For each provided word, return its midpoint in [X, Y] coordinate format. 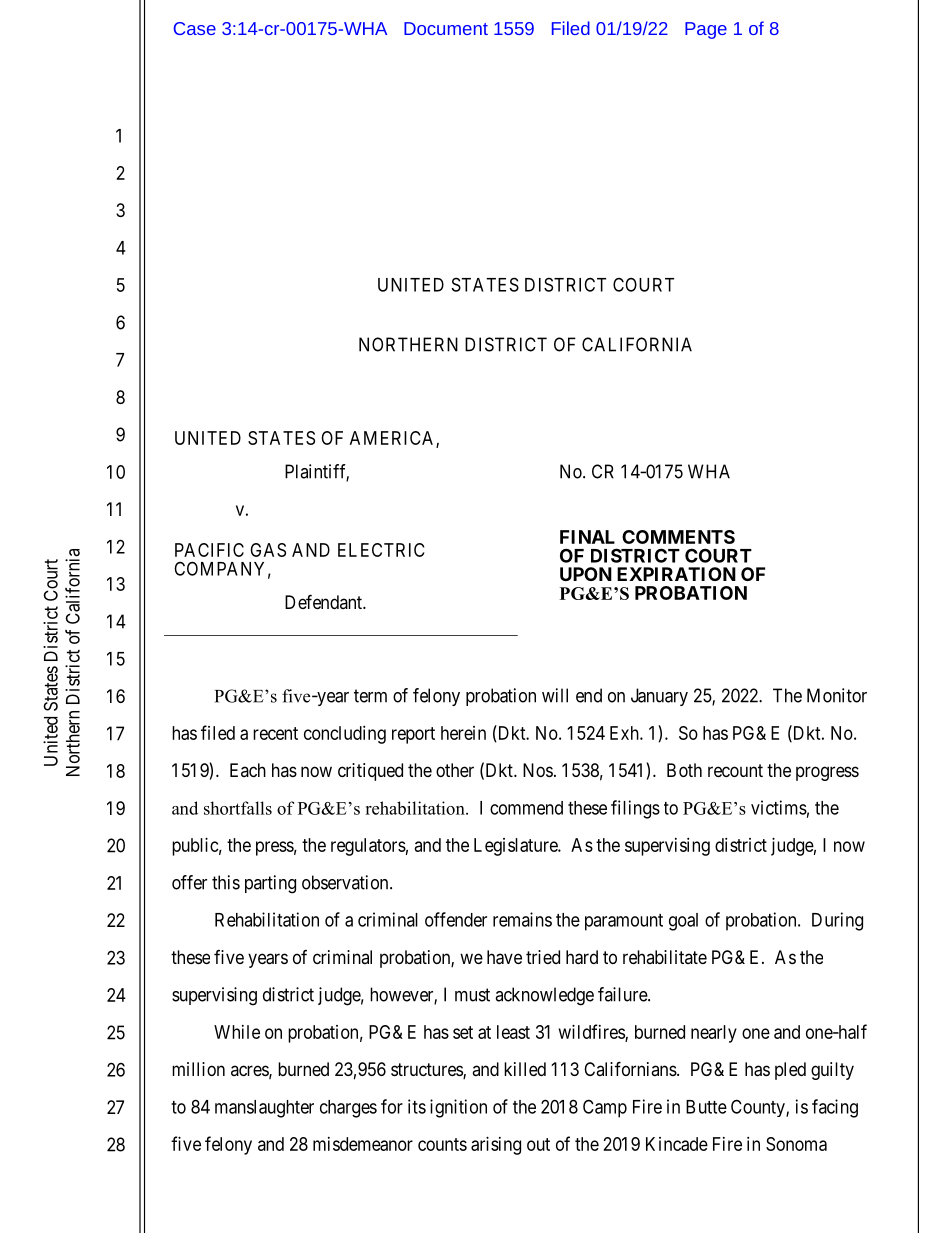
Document [446, 28]
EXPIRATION [676, 574]
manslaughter [264, 1109]
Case [195, 28]
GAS [268, 550]
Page [706, 30]
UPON [586, 574]
